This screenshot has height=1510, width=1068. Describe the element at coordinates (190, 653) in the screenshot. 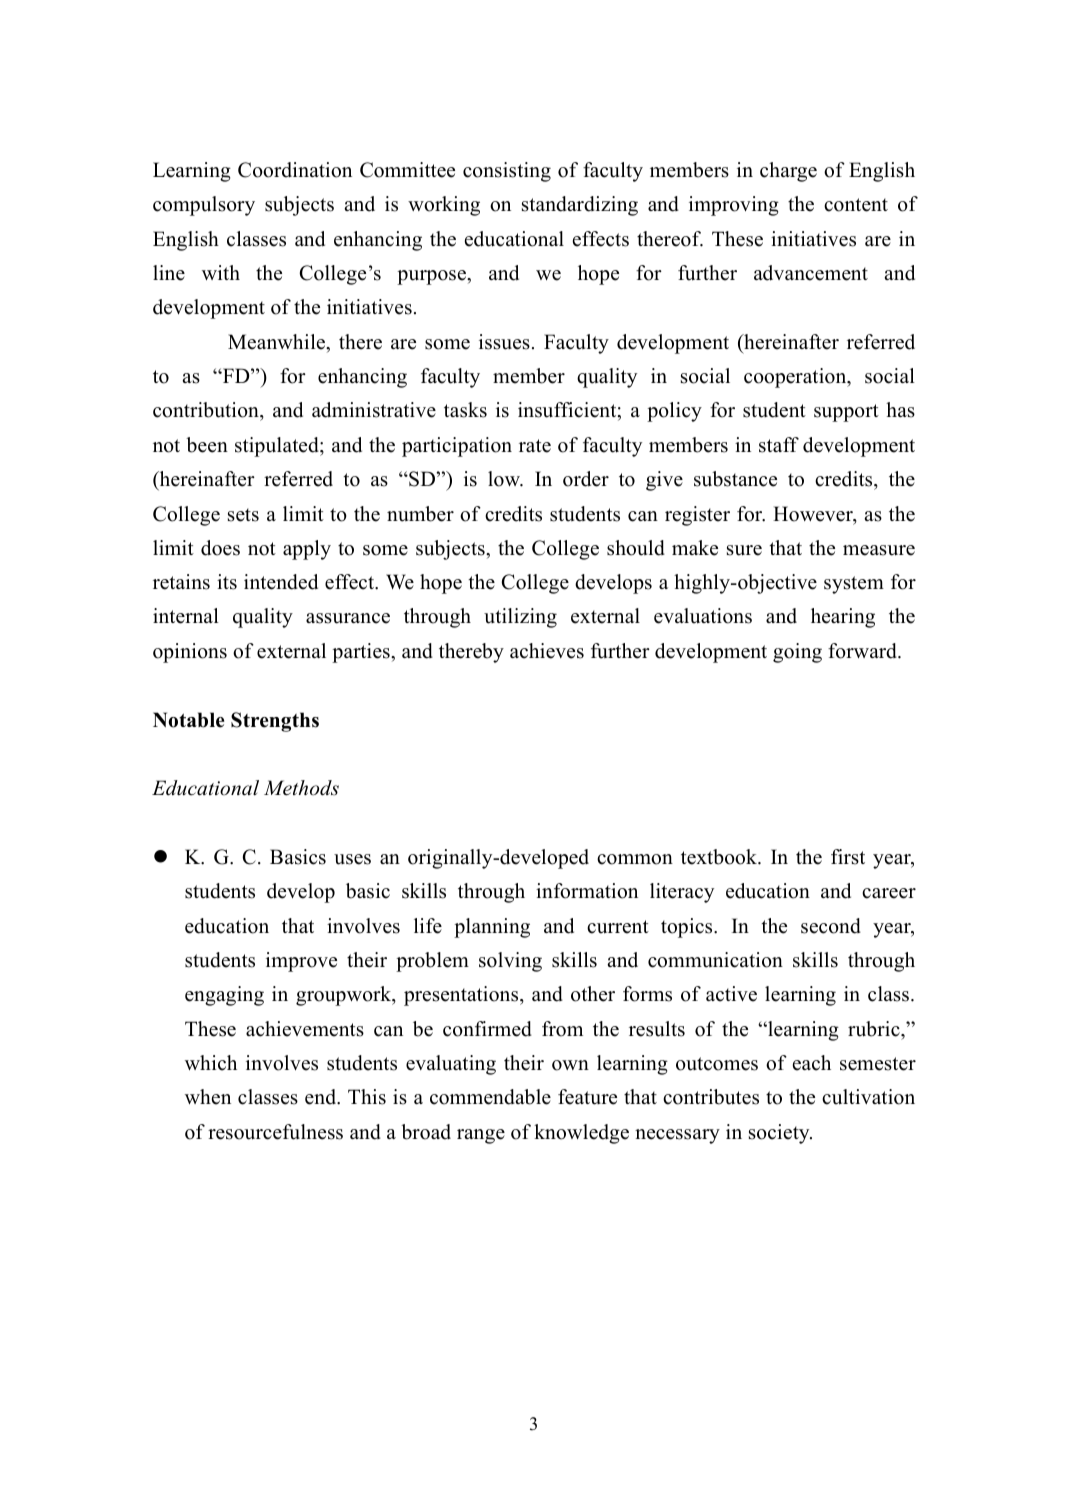

I see `opinions` at that location.
